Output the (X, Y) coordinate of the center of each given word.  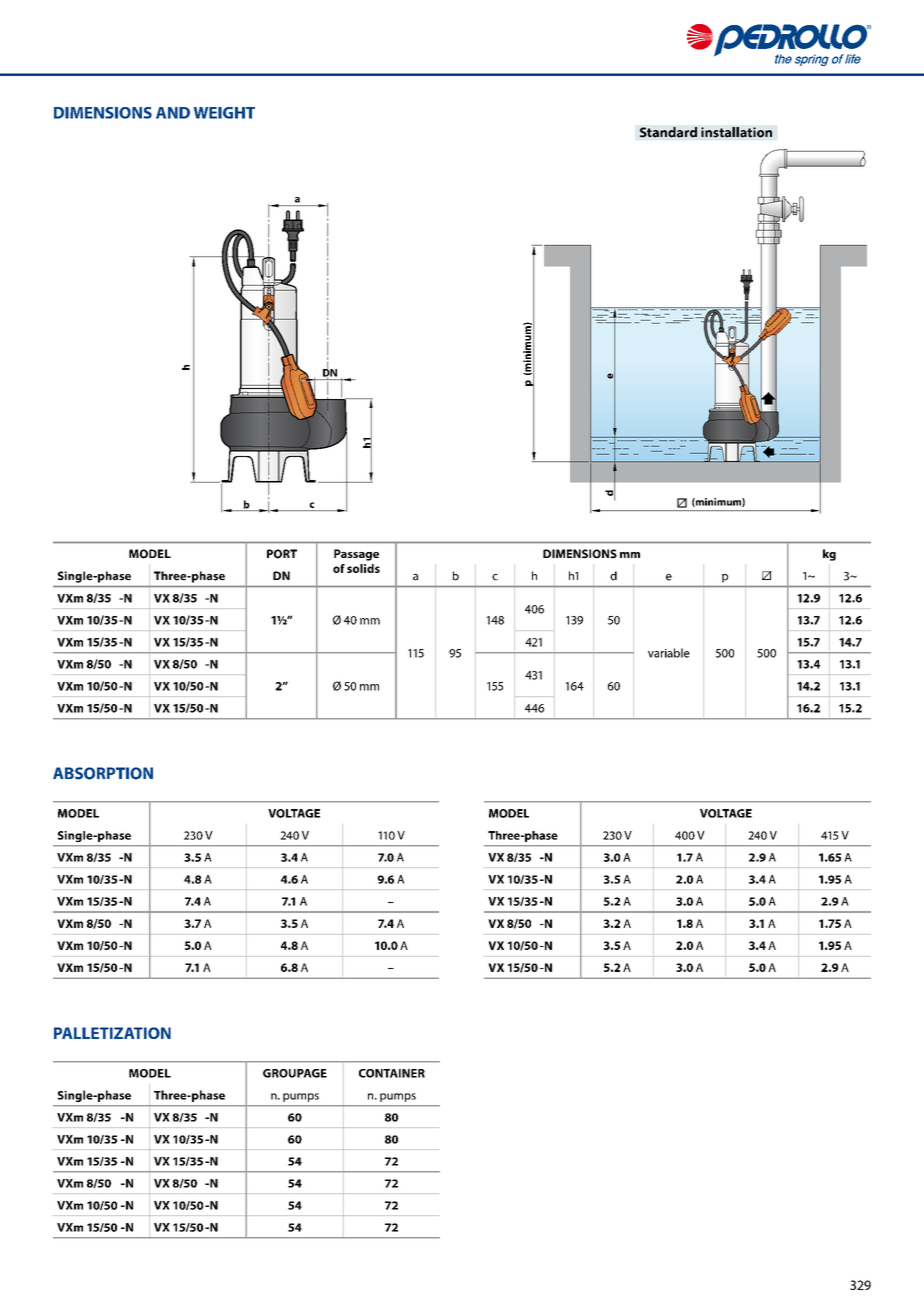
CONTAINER (392, 1073)
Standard (668, 132)
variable (669, 653)
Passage (356, 555)
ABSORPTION (103, 773)
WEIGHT (224, 113)
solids (363, 568)
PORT (282, 554)
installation (736, 132)
